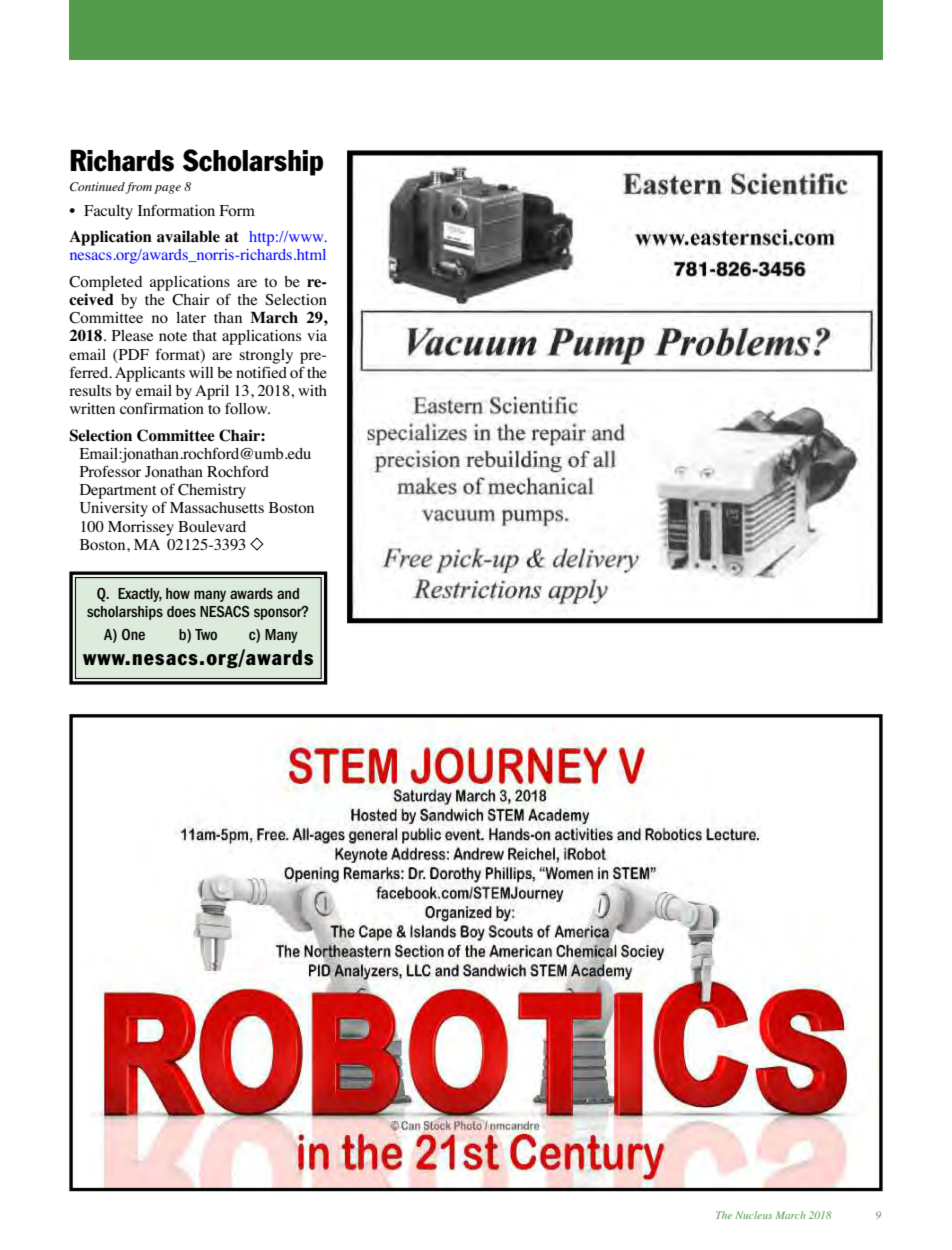  Describe the element at coordinates (178, 593) in the screenshot. I see `how` at that location.
